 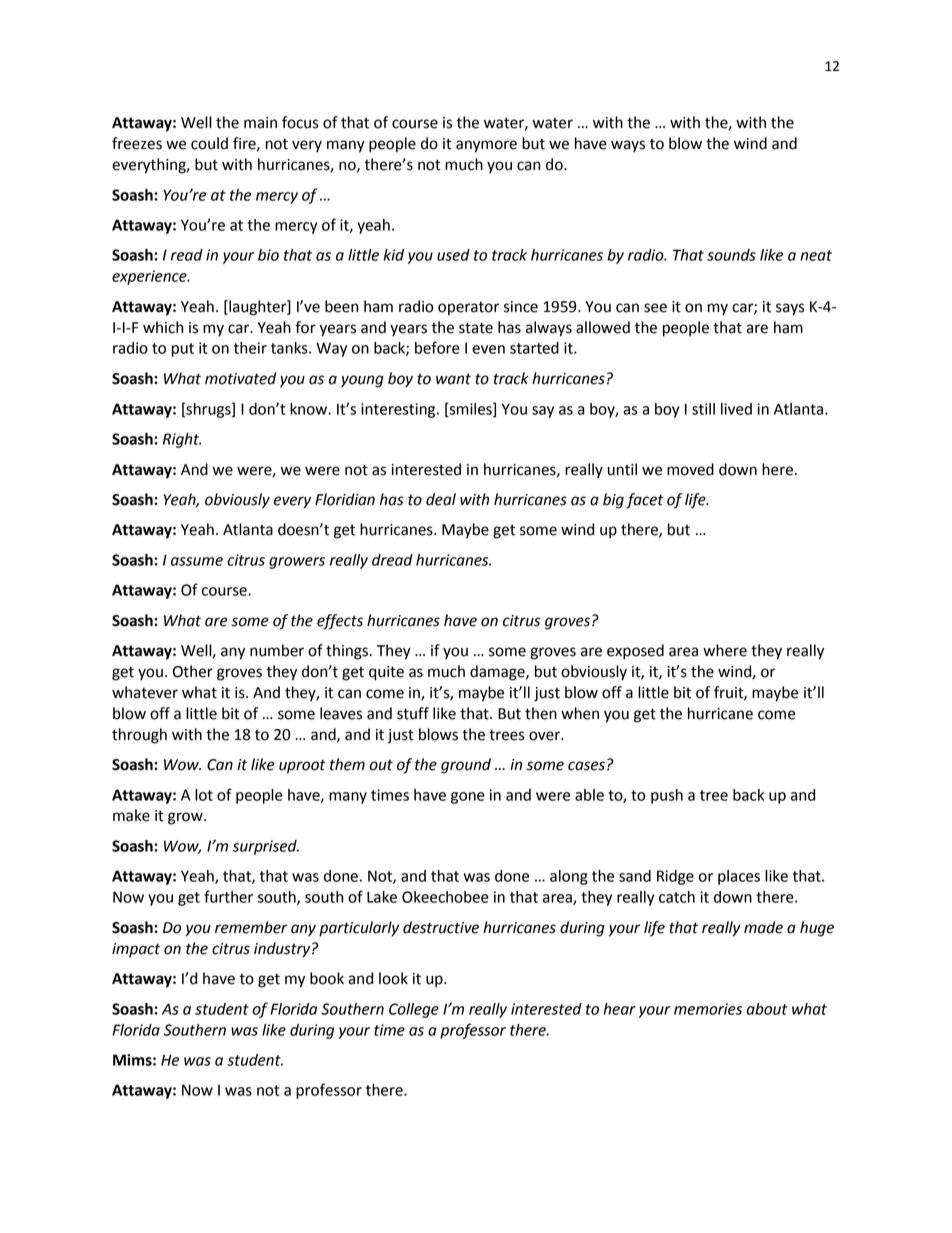 I want to click on sounds, so click(x=731, y=255).
